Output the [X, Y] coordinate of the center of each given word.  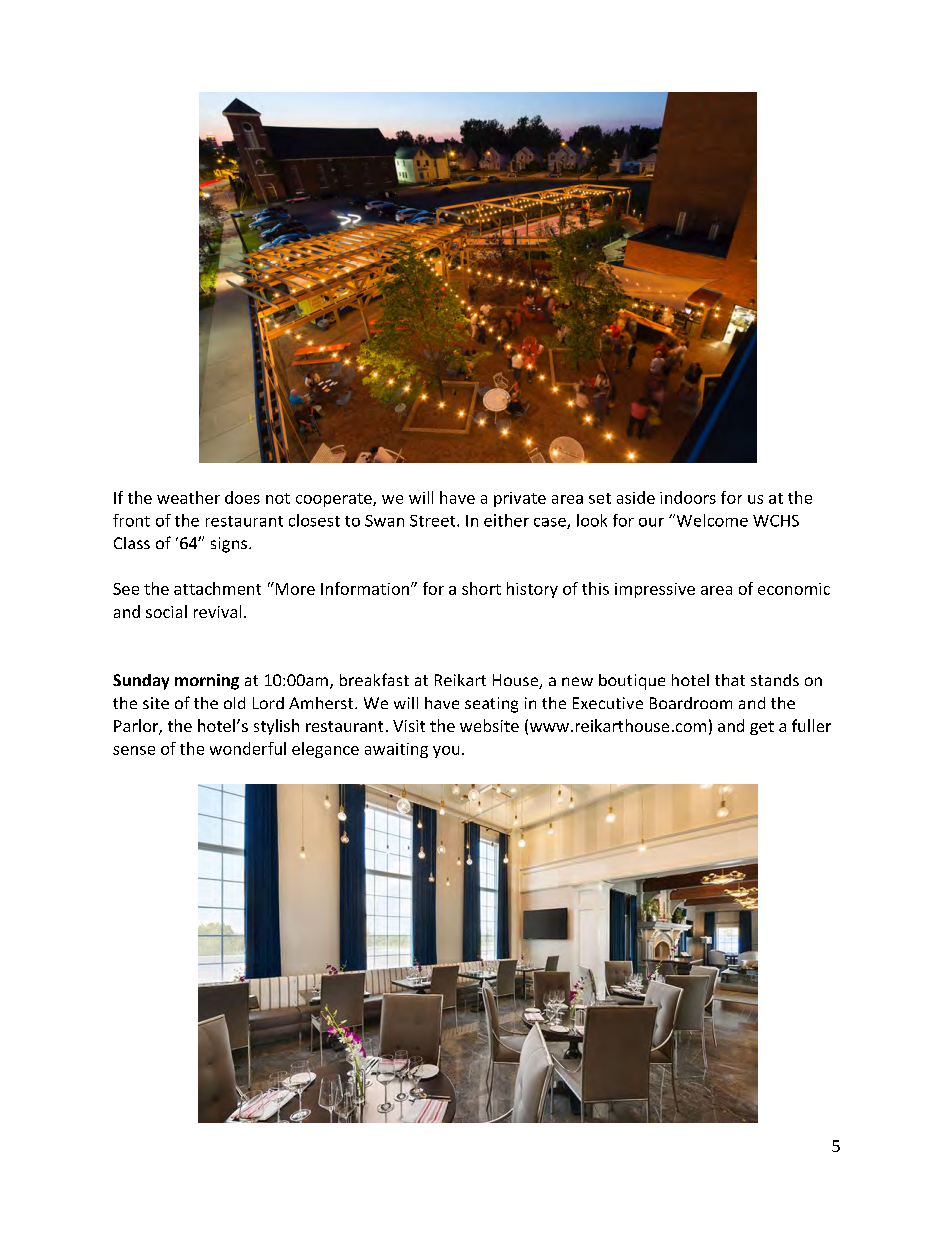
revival [217, 611]
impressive [655, 590]
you [446, 752]
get [762, 728]
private [520, 499]
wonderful [248, 748]
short [481, 588]
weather [188, 497]
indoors [688, 497]
